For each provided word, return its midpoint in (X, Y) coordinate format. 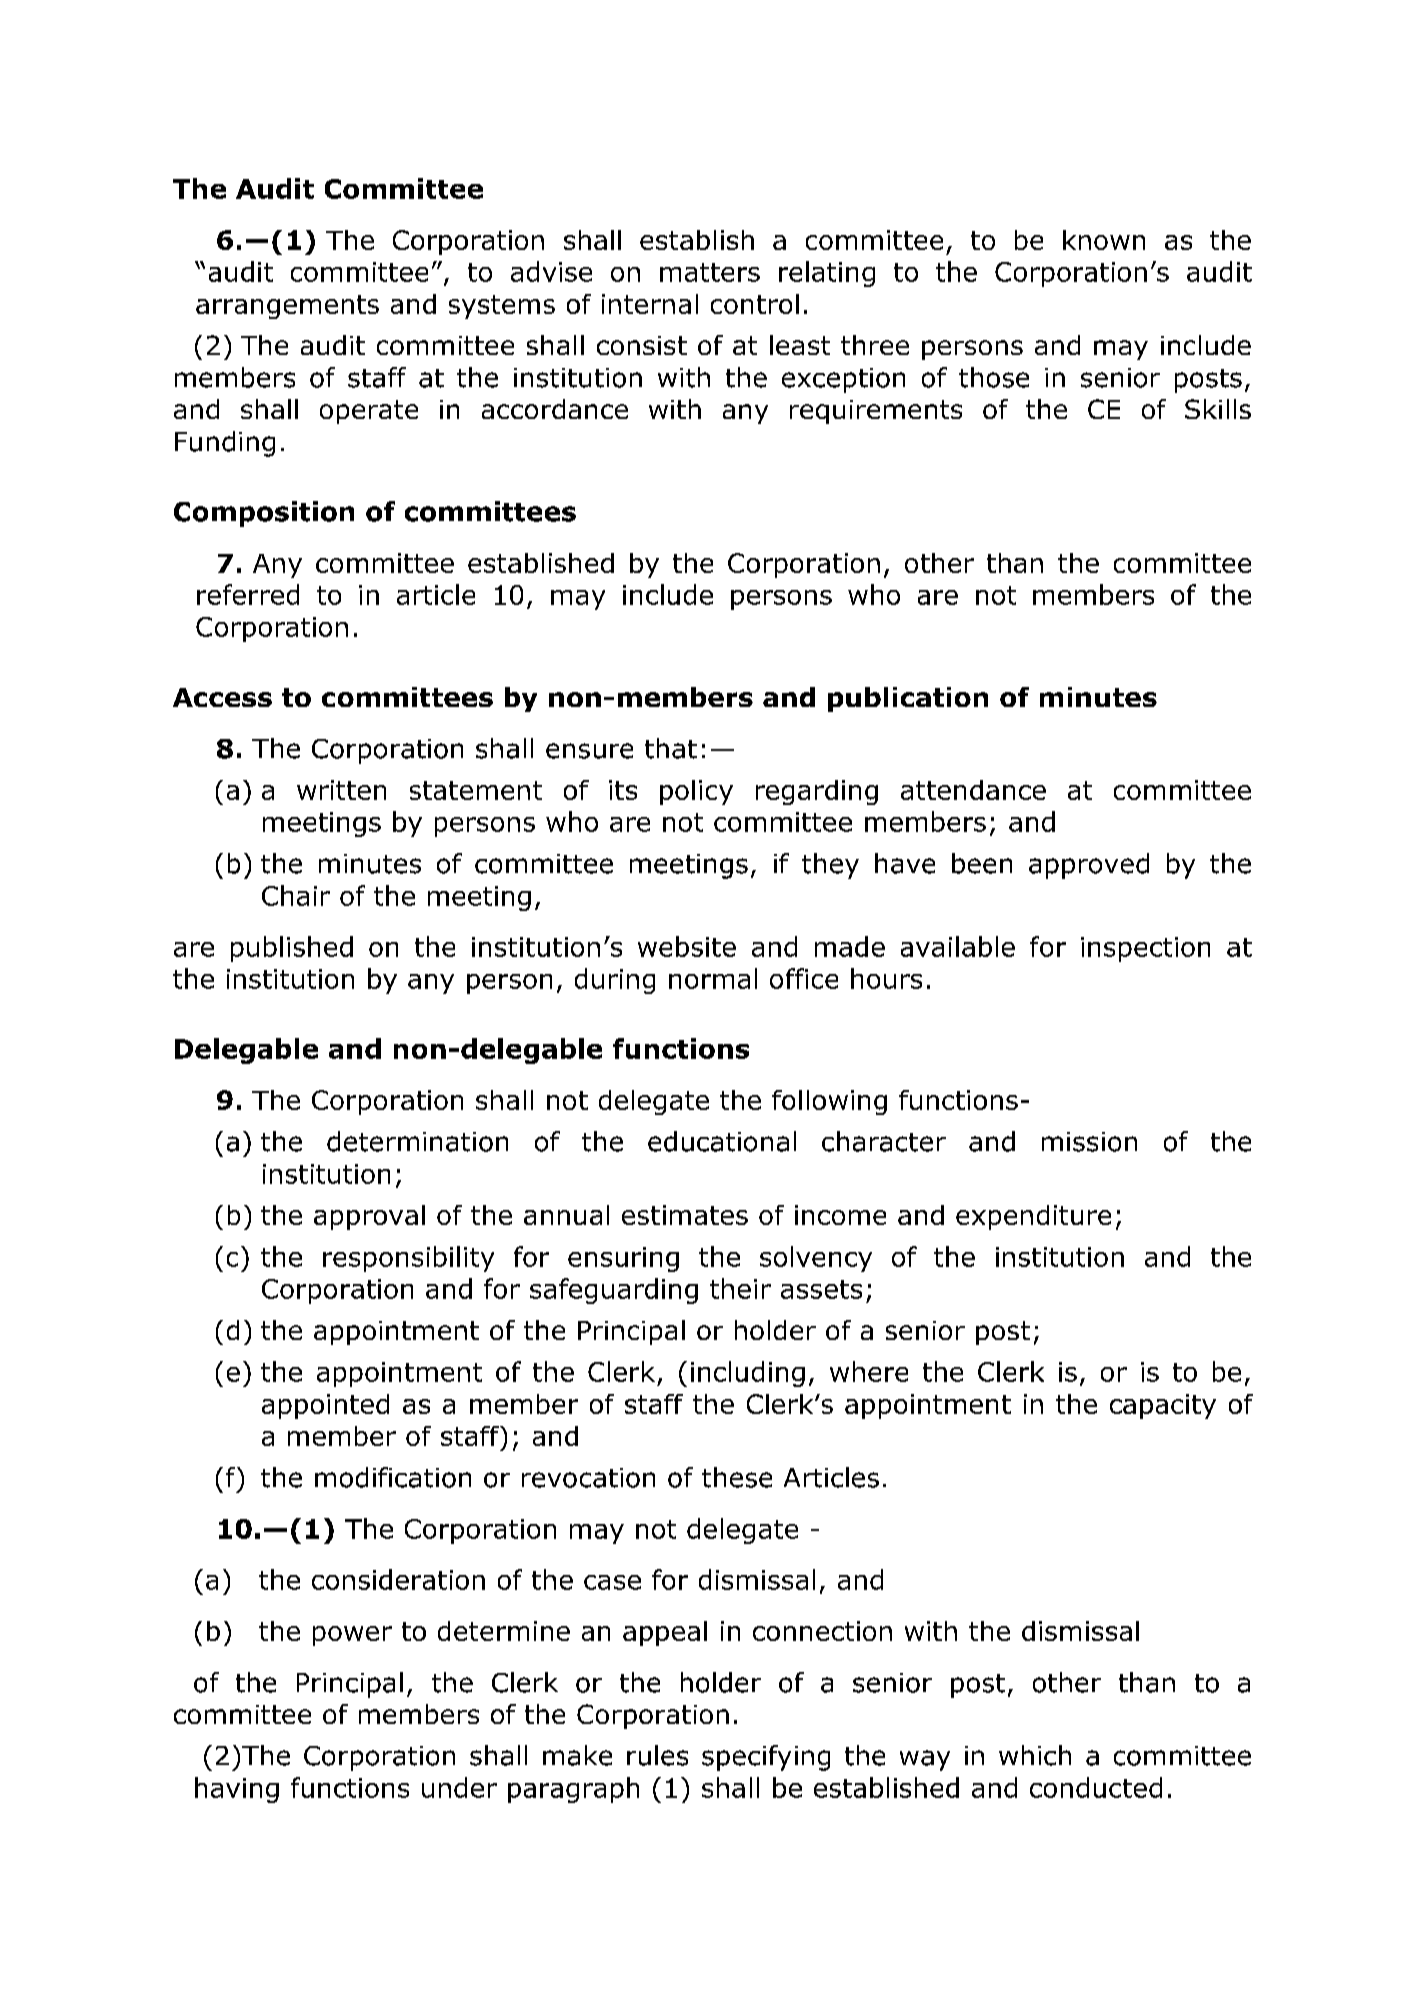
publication (908, 699)
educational (722, 1141)
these (737, 1477)
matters (710, 272)
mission (1089, 1142)
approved (1089, 866)
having (237, 1790)
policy (696, 792)
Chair (296, 895)
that (671, 748)
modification (393, 1477)
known (1104, 240)
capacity (1163, 1406)
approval (369, 1217)
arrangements (287, 307)
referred (248, 594)
